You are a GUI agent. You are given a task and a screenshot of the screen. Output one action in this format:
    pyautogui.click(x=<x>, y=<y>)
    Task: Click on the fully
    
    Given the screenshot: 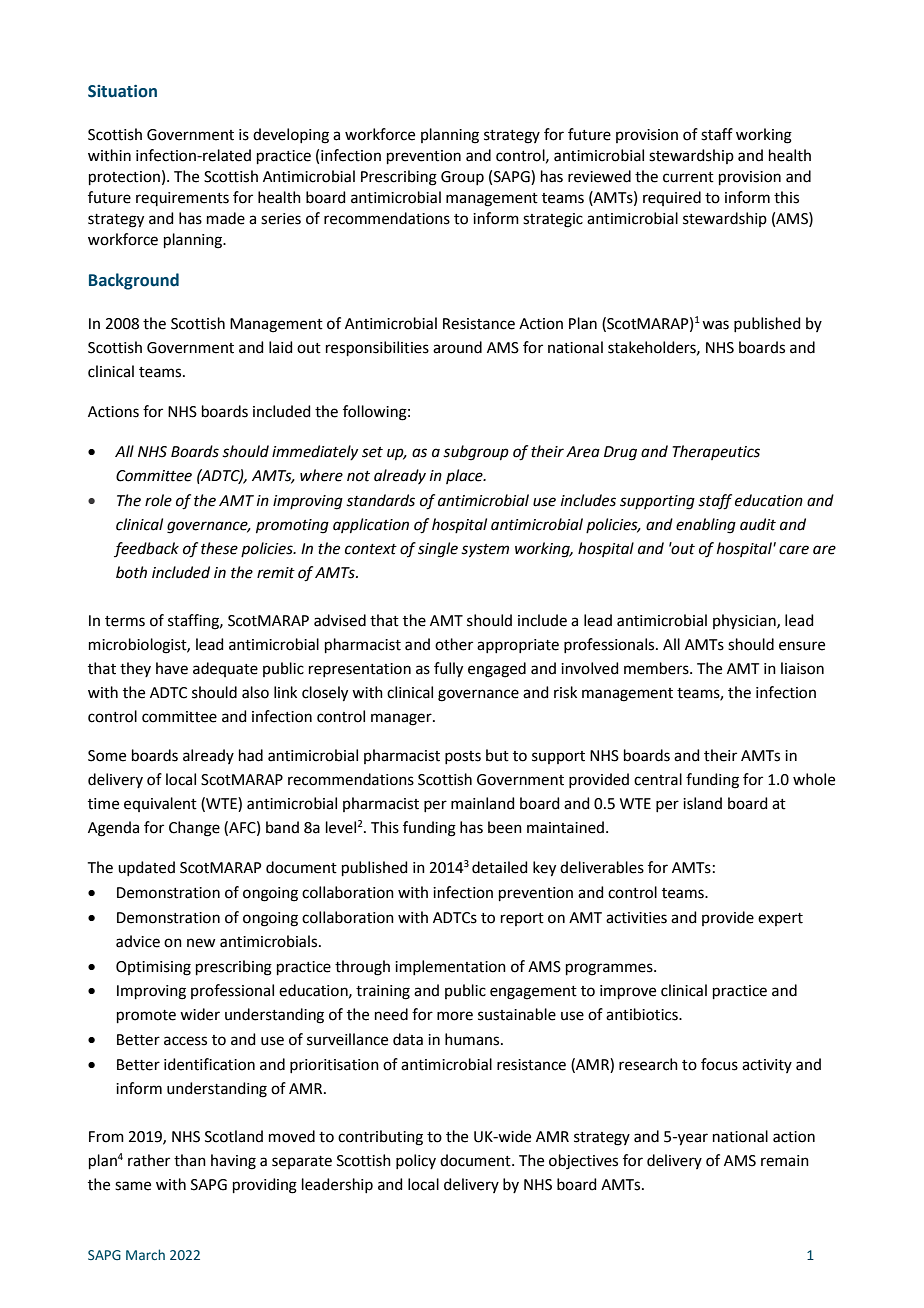 What is the action you would take?
    pyautogui.click(x=448, y=670)
